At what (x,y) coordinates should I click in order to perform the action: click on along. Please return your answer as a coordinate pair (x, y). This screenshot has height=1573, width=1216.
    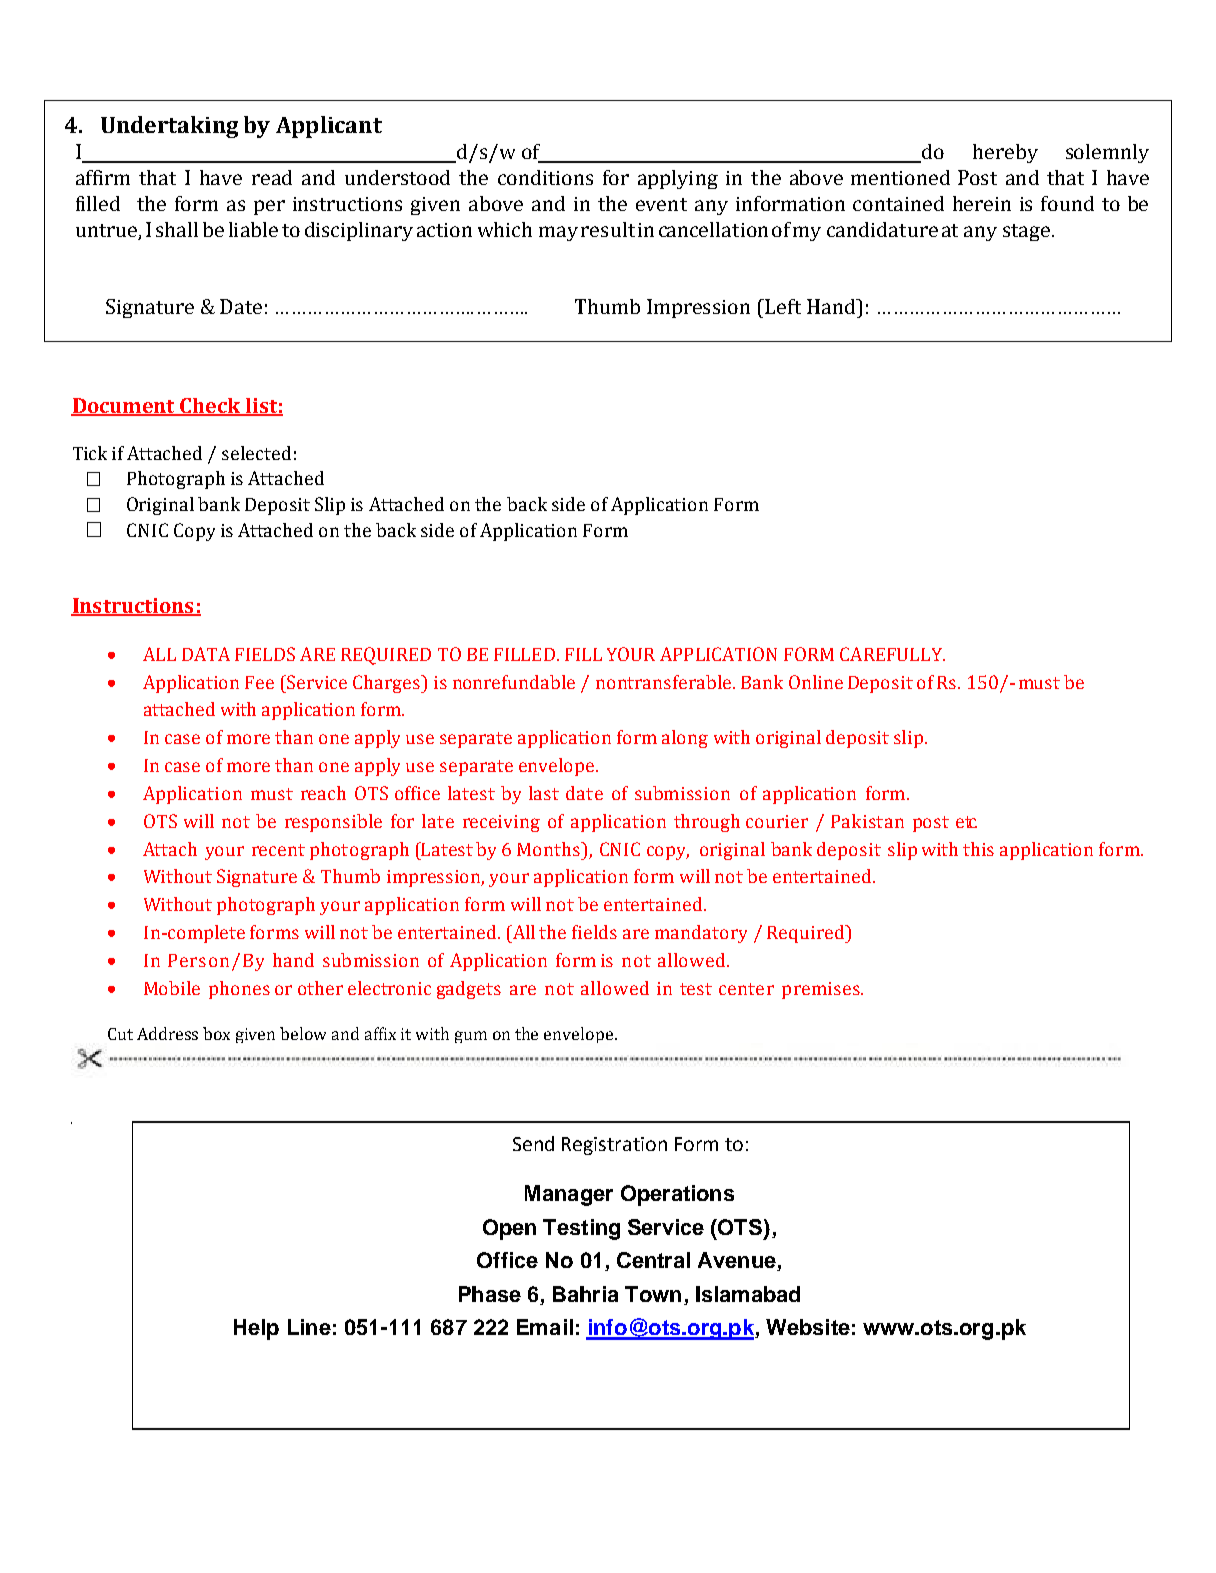
    Looking at the image, I should click on (685, 739).
